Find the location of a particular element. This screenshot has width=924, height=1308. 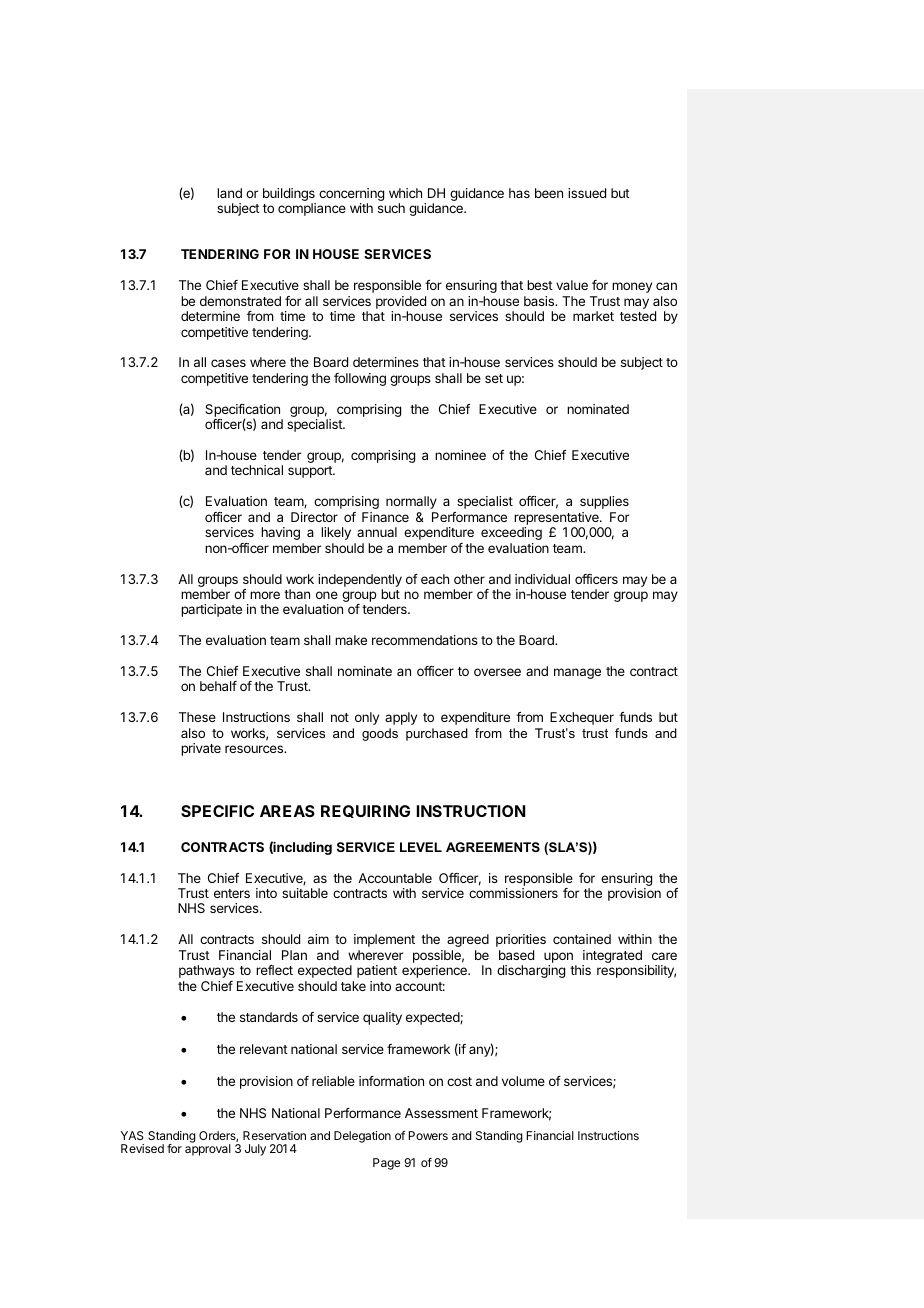

manage is located at coordinates (577, 673).
